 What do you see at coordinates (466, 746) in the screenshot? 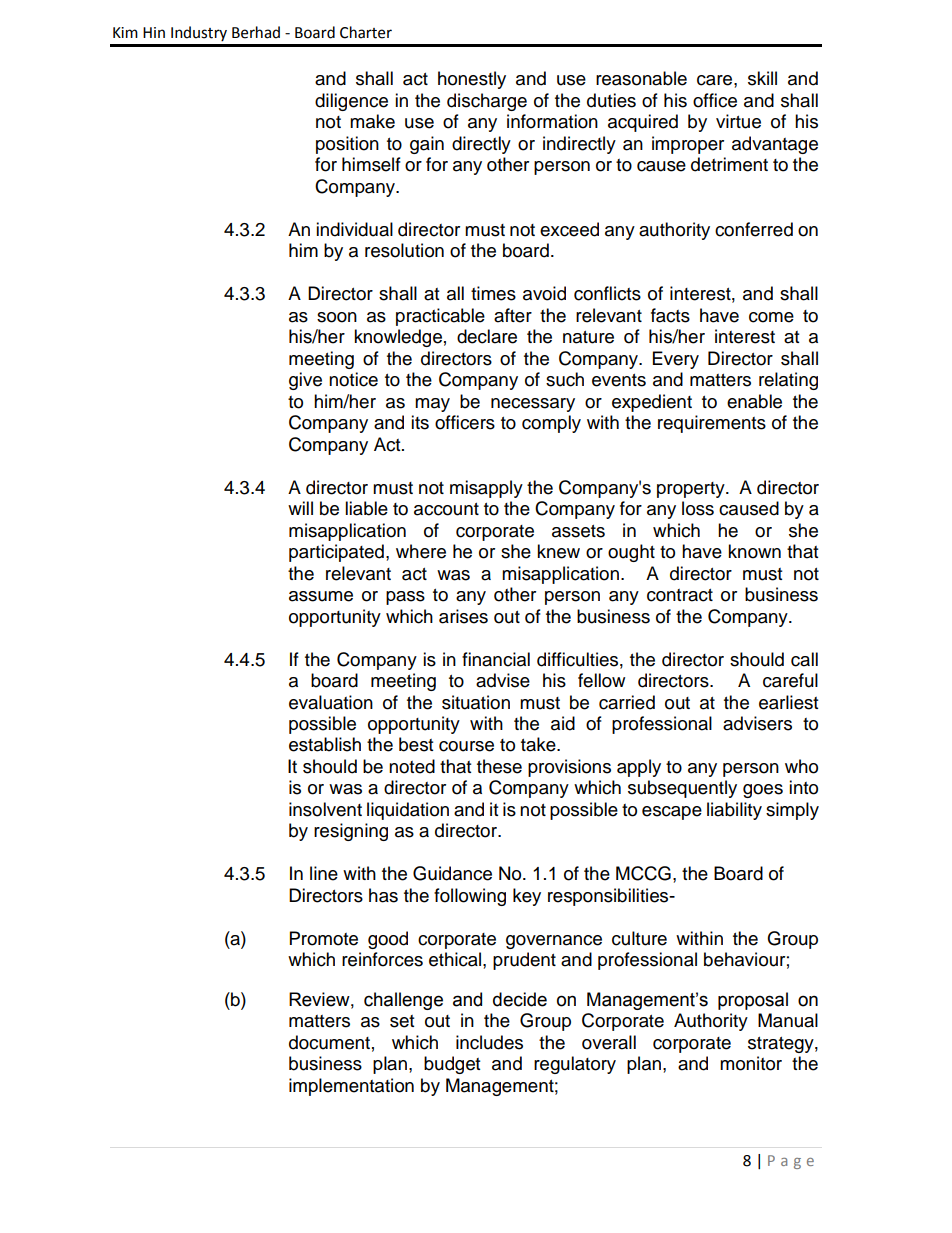
I see `course` at bounding box center [466, 746].
